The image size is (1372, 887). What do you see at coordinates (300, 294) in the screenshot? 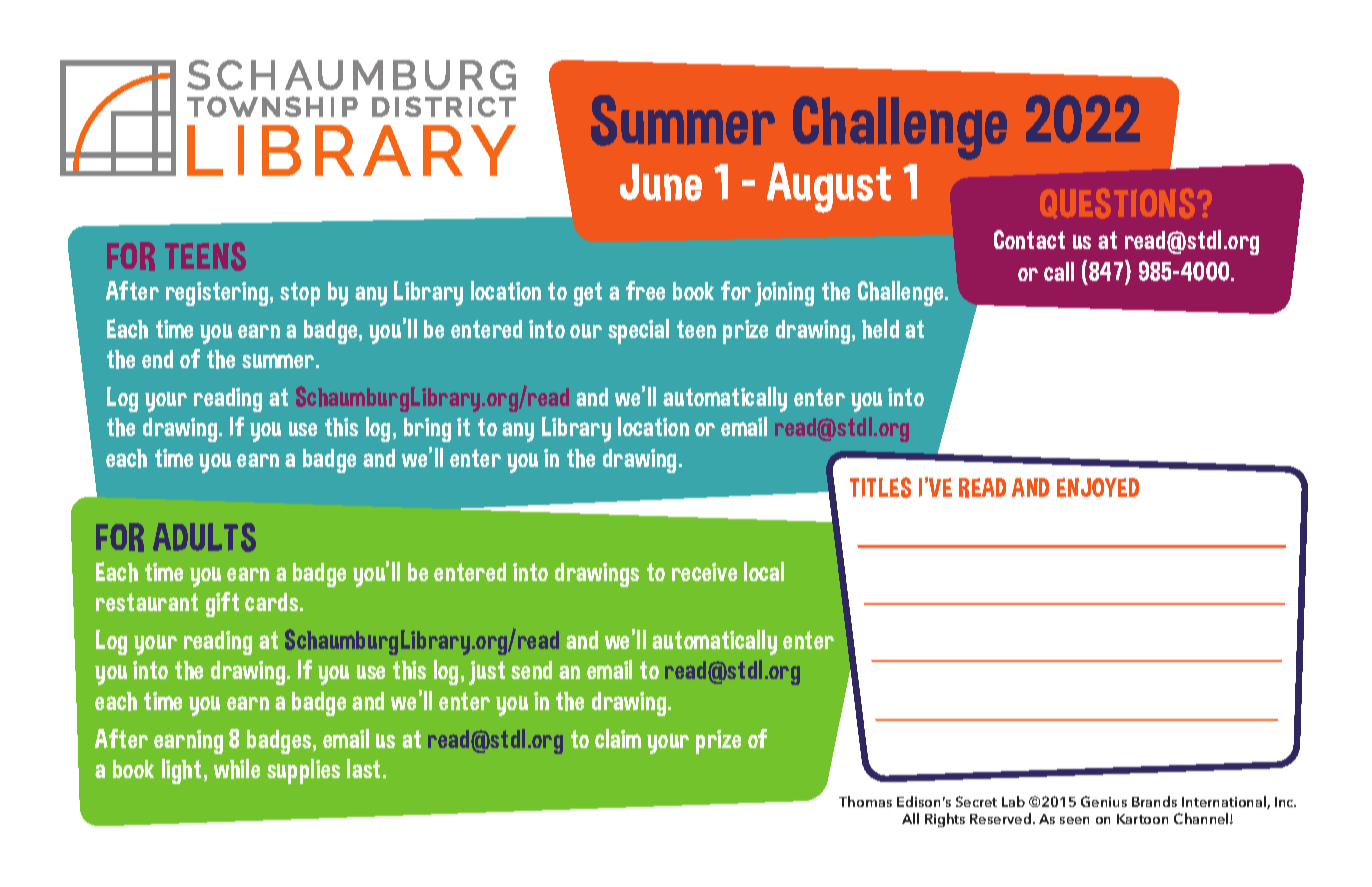
I see `stop` at bounding box center [300, 294].
